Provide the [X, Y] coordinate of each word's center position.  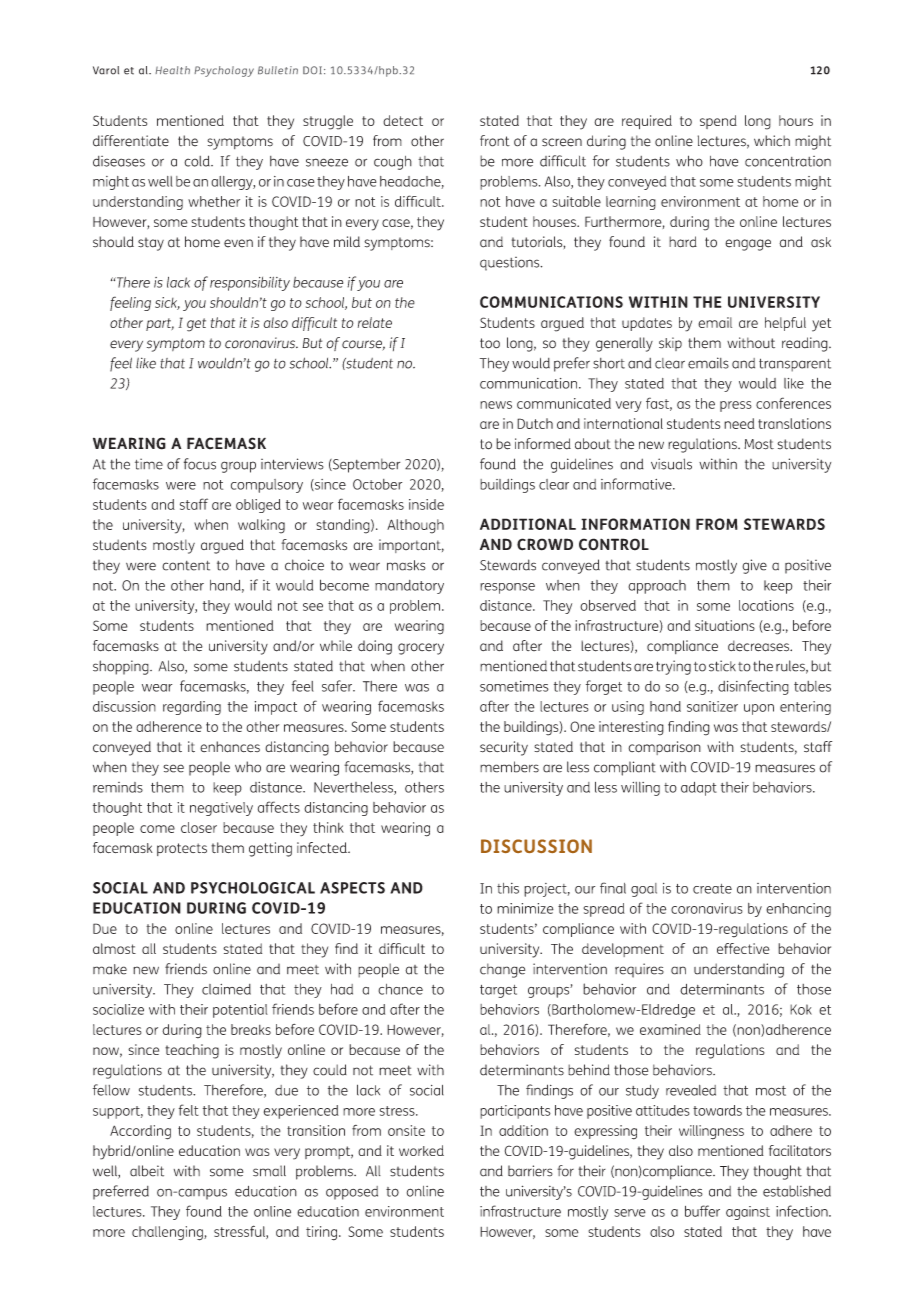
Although [415, 526]
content [186, 566]
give [754, 566]
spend [718, 122]
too [490, 343]
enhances [230, 747]
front [495, 141]
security [504, 748]
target [498, 991]
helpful [785, 324]
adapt [699, 789]
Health [172, 70]
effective [743, 948]
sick [167, 303]
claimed [226, 989]
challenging [168, 1233]
